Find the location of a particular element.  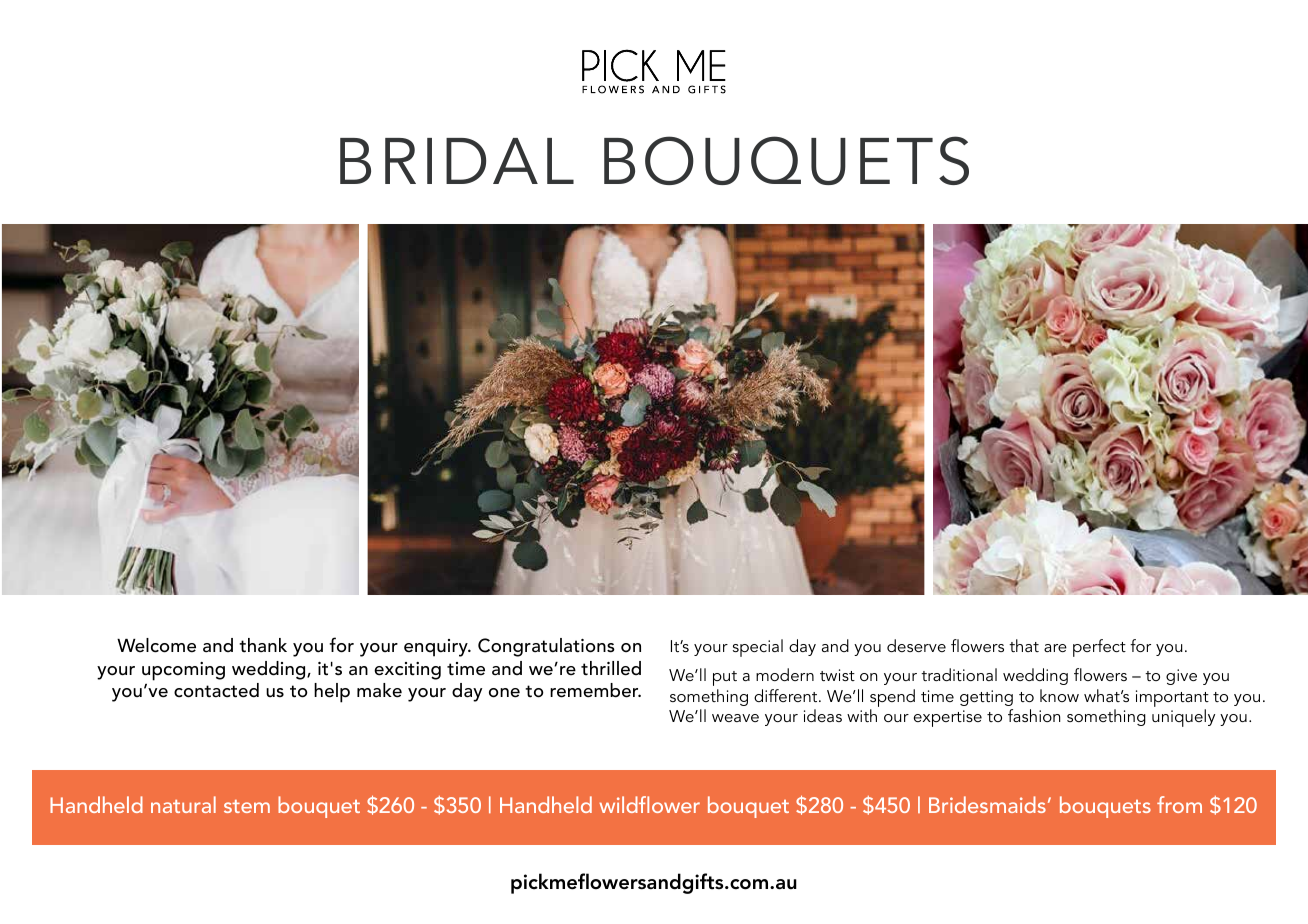

thank is located at coordinates (263, 645).
